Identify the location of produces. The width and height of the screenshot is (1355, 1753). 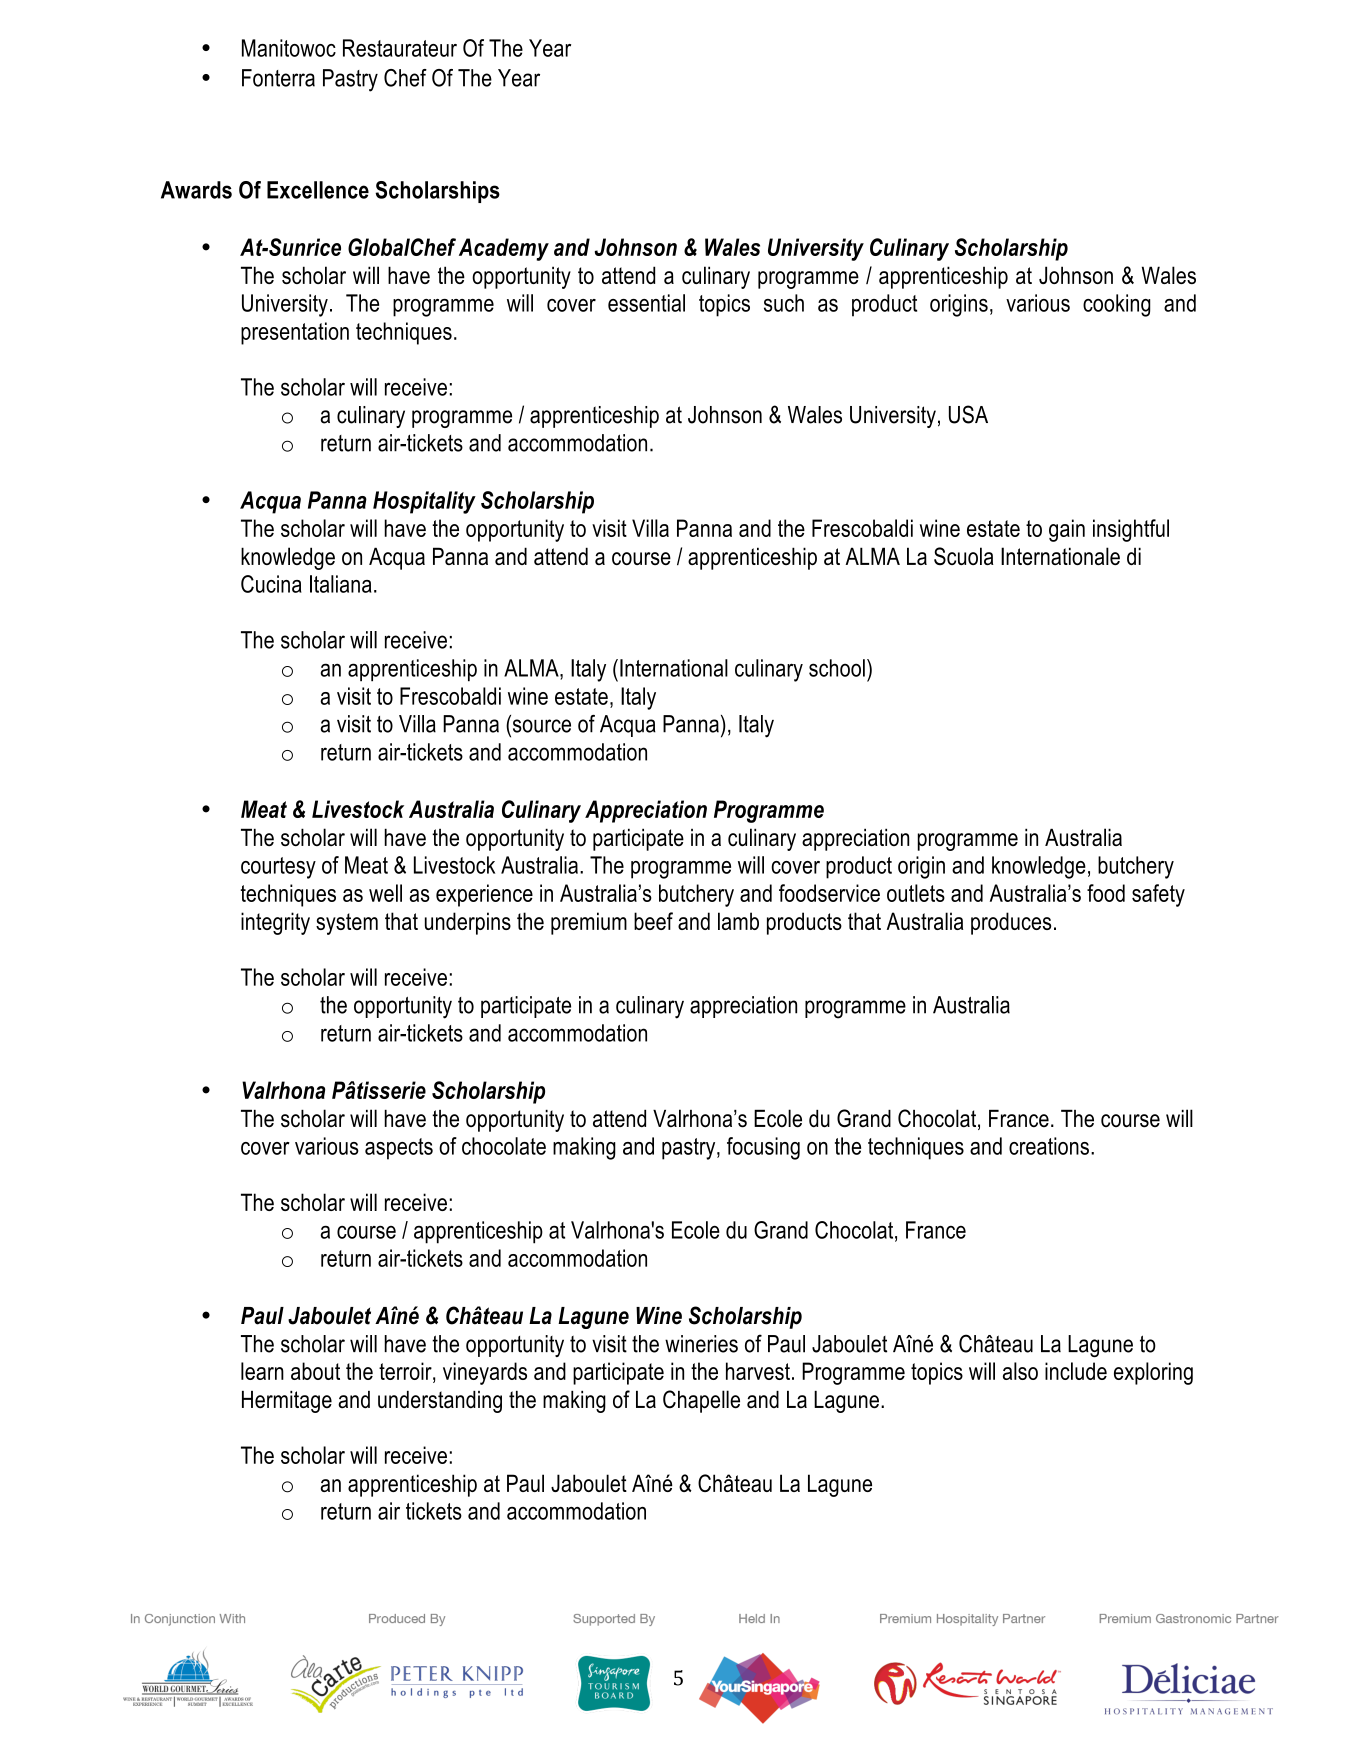
(1011, 923).
